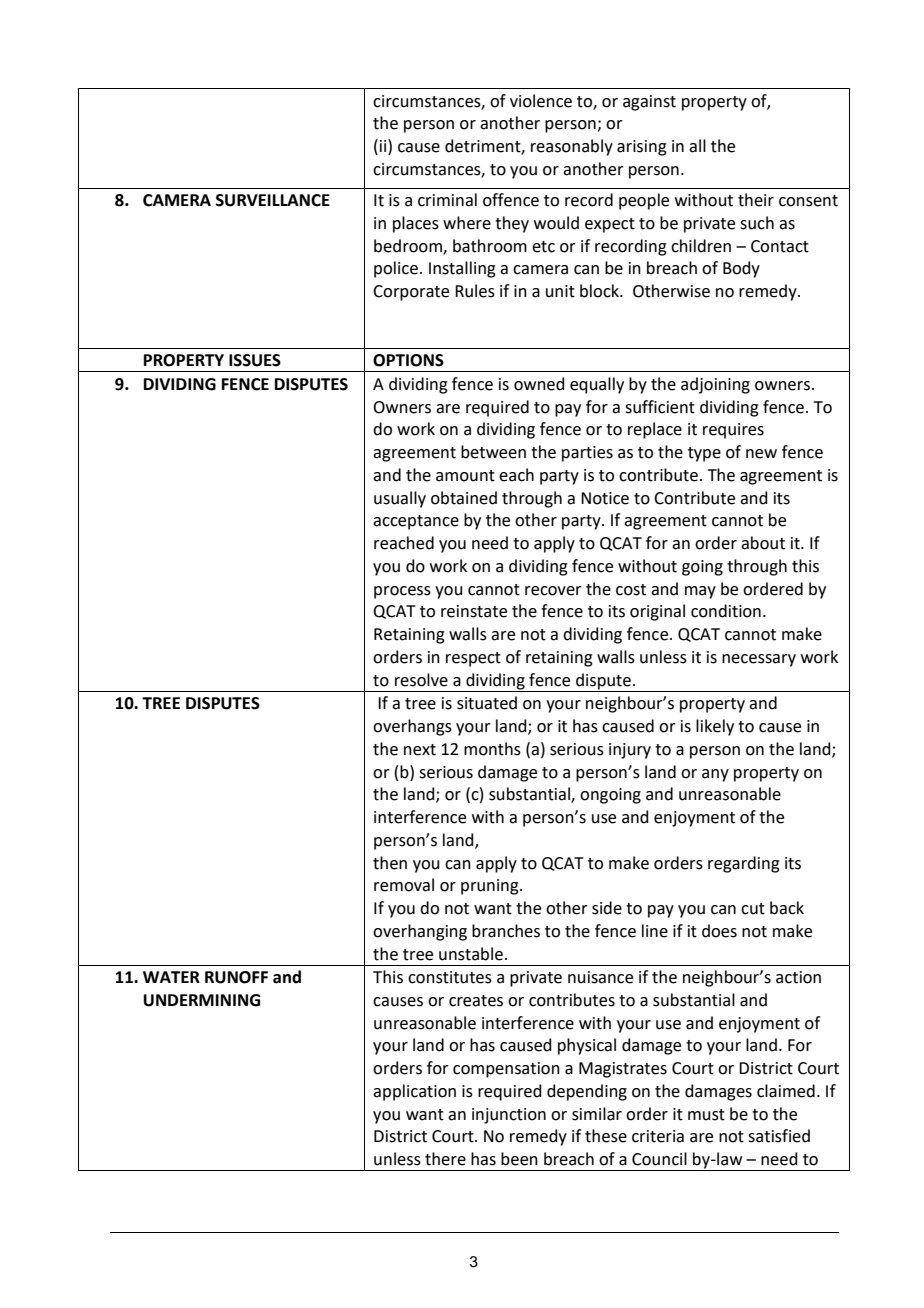 The height and width of the document is (1308, 924). Describe the element at coordinates (402, 592) in the document. I see `process` at that location.
